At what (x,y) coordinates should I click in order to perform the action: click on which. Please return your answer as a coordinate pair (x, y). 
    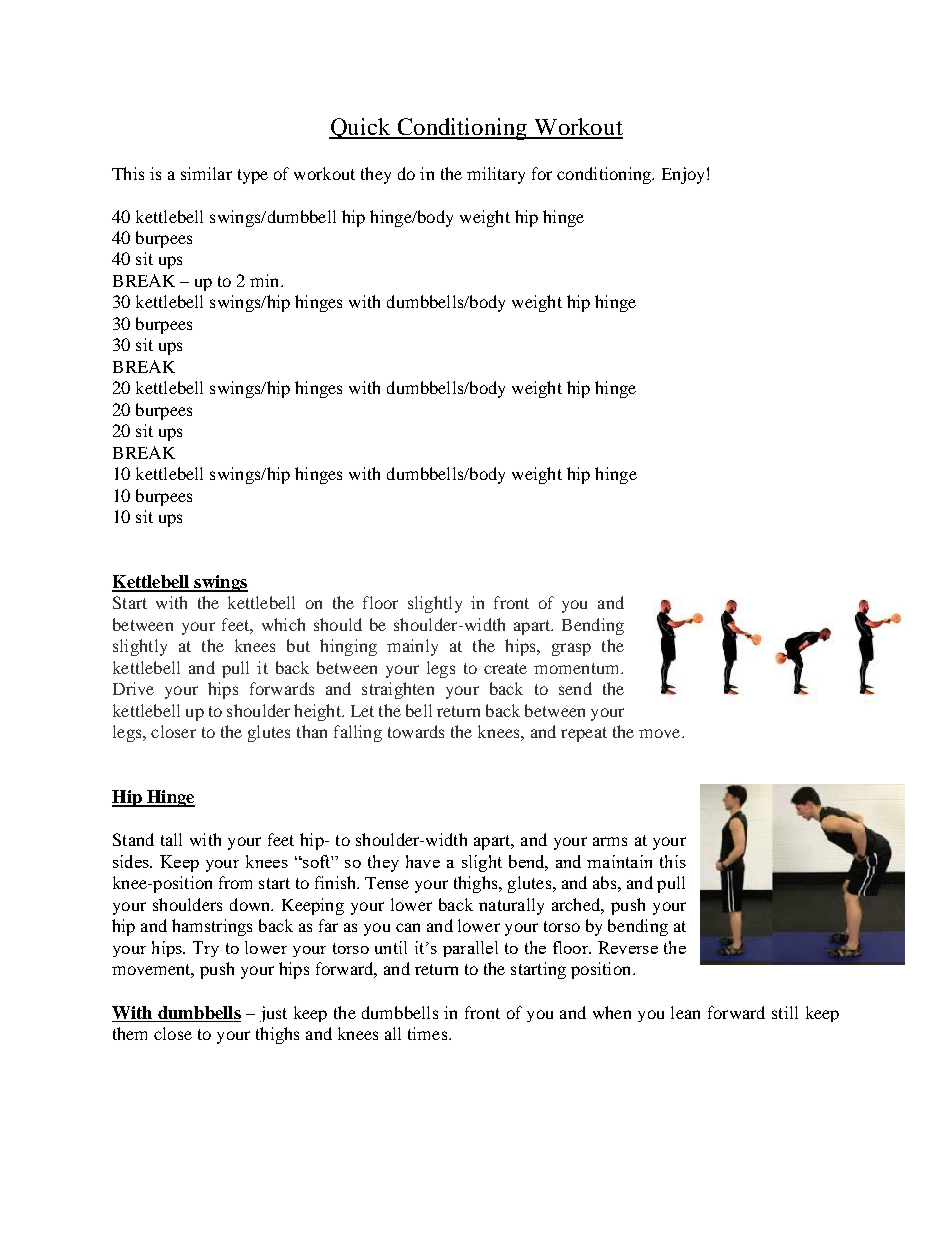
    Looking at the image, I should click on (283, 624).
